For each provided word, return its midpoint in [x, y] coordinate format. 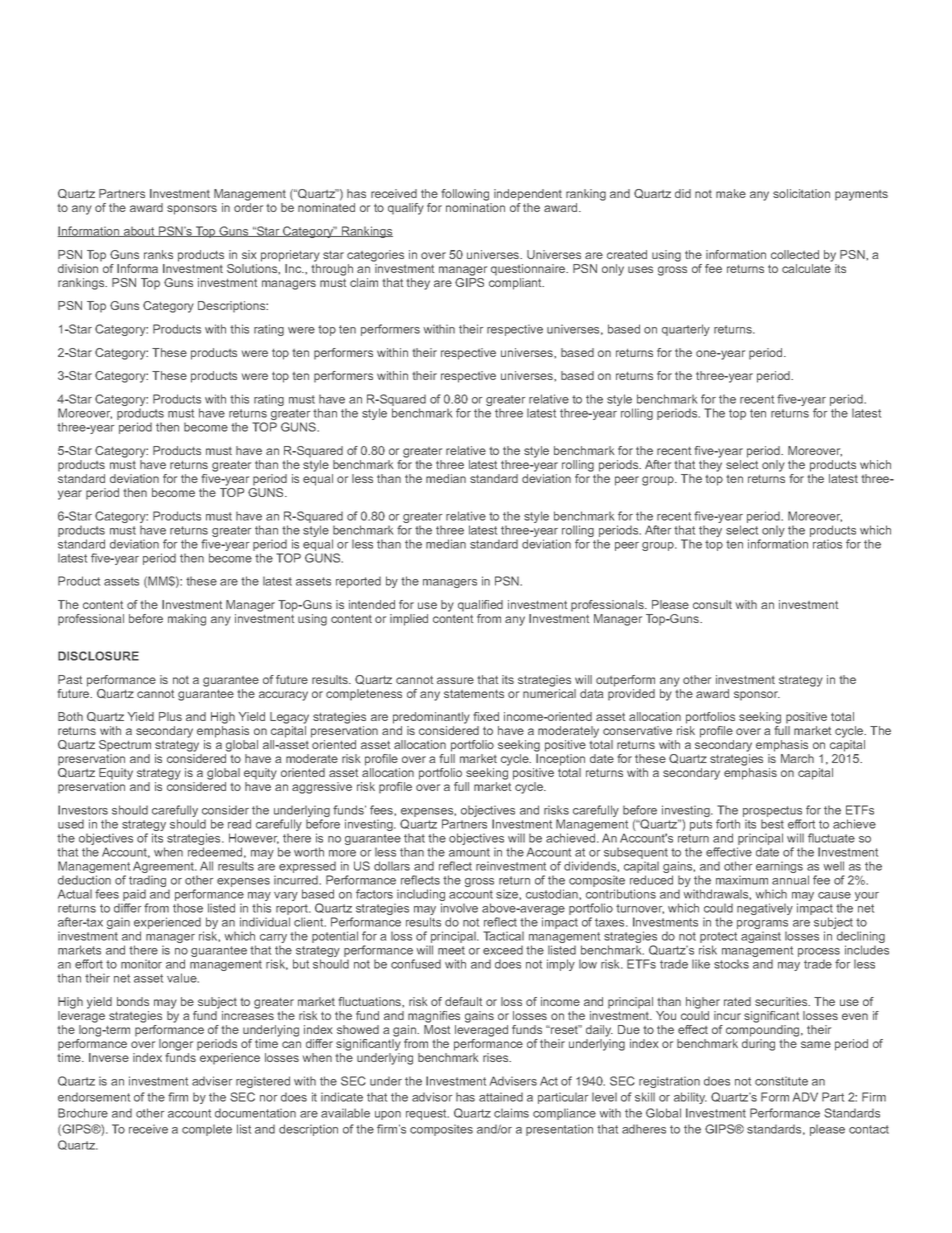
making [187, 620]
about [139, 231]
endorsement [94, 1097]
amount [469, 852]
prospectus [772, 813]
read [239, 824]
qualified [480, 606]
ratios [827, 544]
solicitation [801, 193]
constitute [781, 1081]
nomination [475, 207]
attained [501, 1097]
